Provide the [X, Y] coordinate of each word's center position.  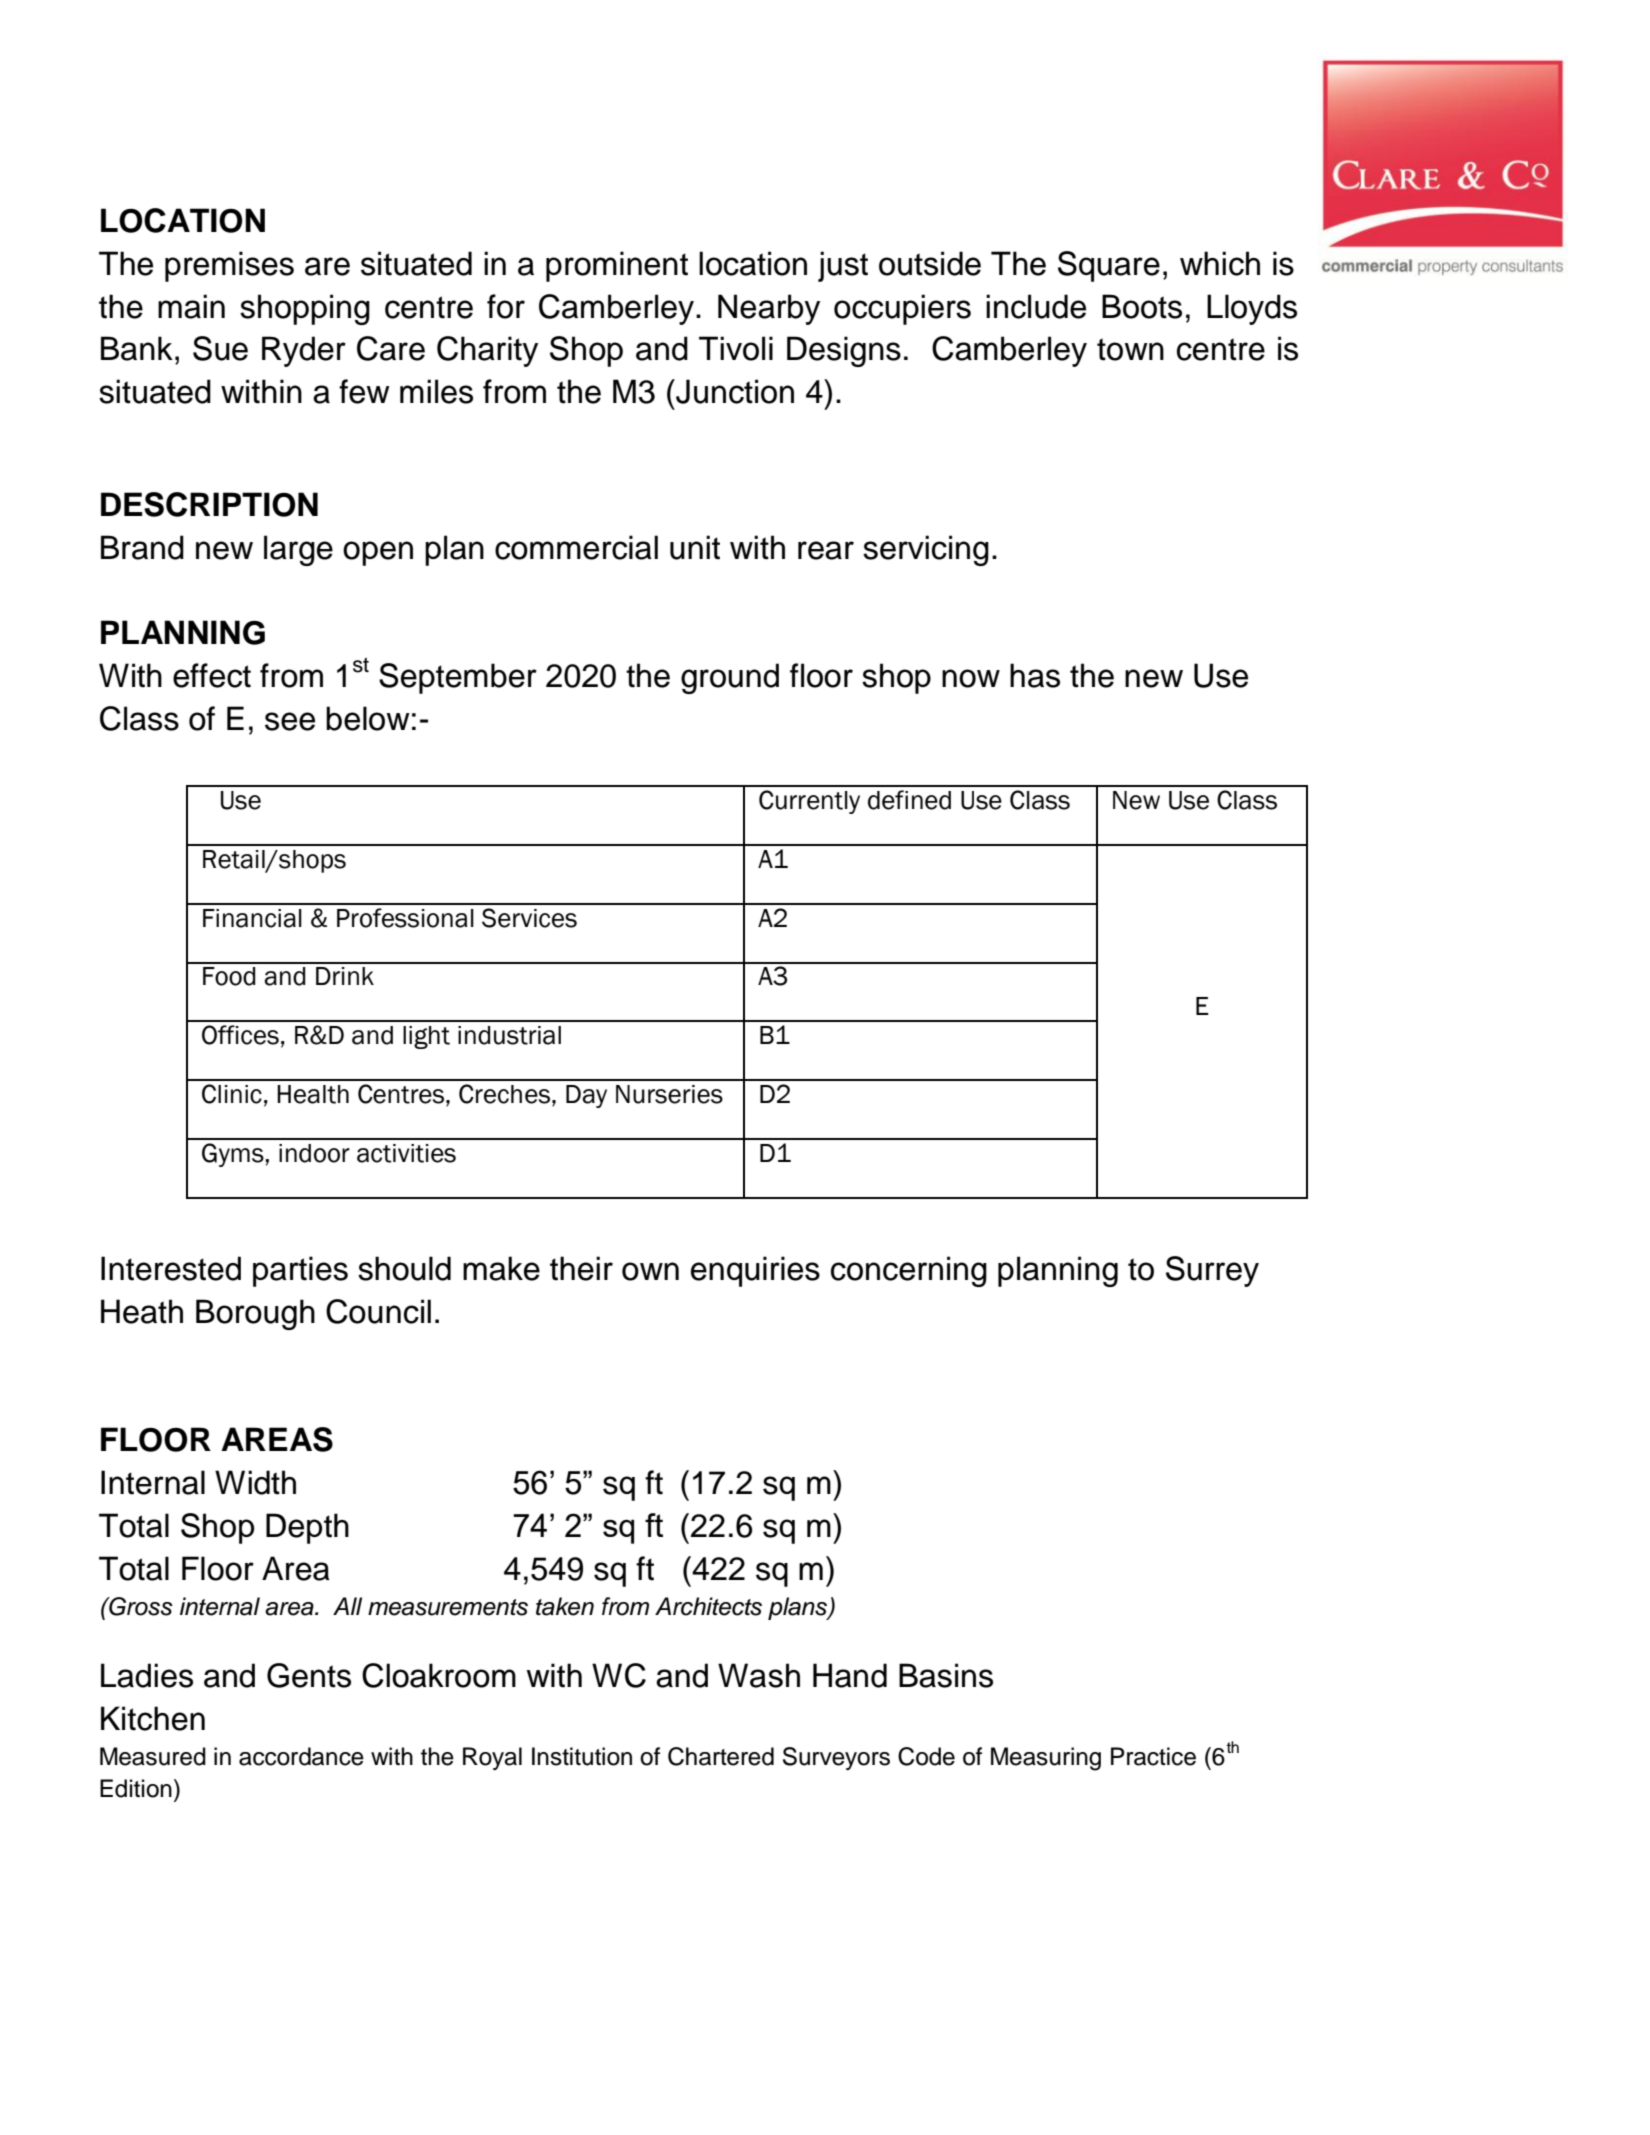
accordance [301, 1756]
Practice [1153, 1756]
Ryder [304, 351]
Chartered [721, 1756]
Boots [1142, 306]
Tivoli [736, 348]
